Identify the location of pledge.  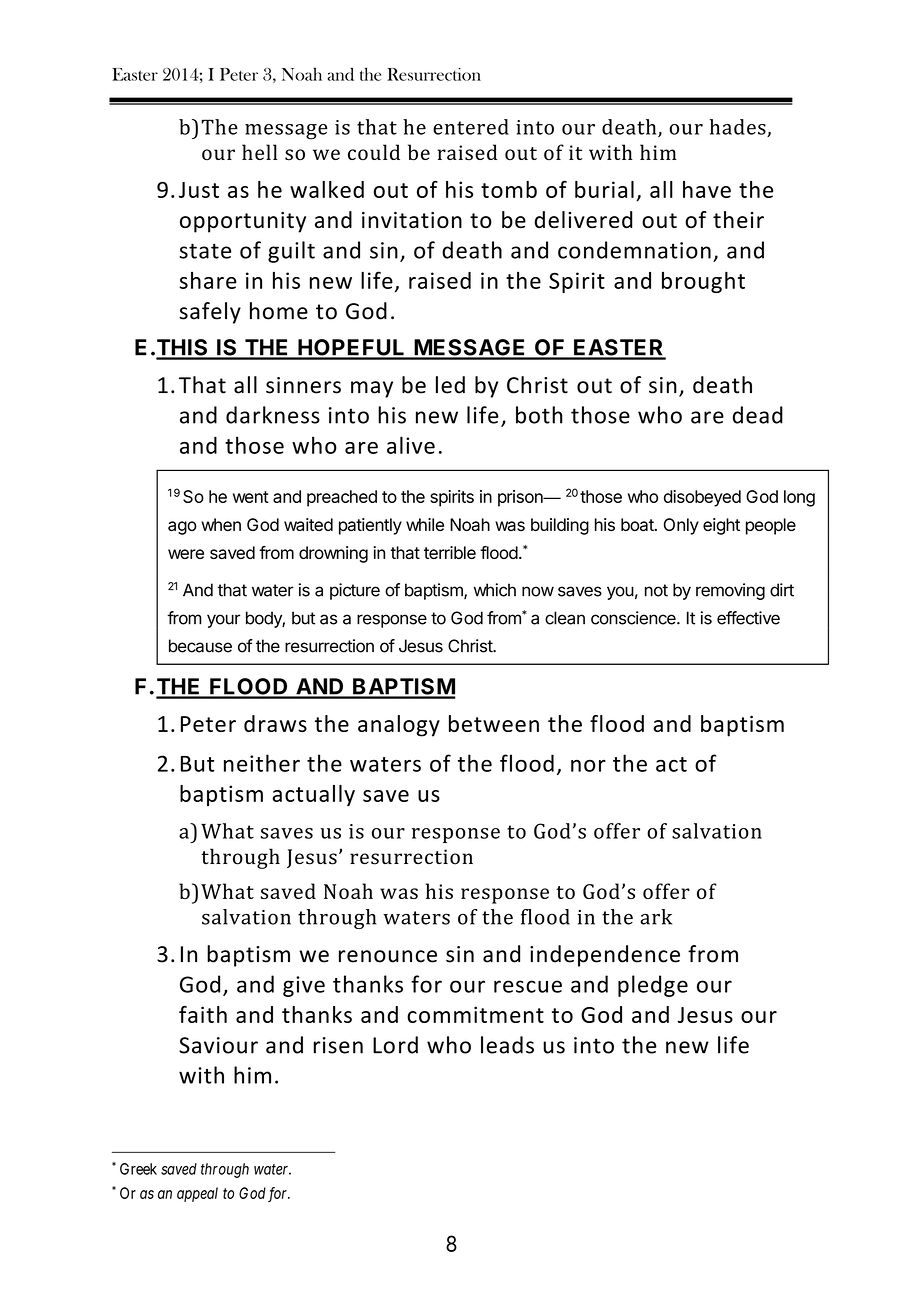
(653, 986).
